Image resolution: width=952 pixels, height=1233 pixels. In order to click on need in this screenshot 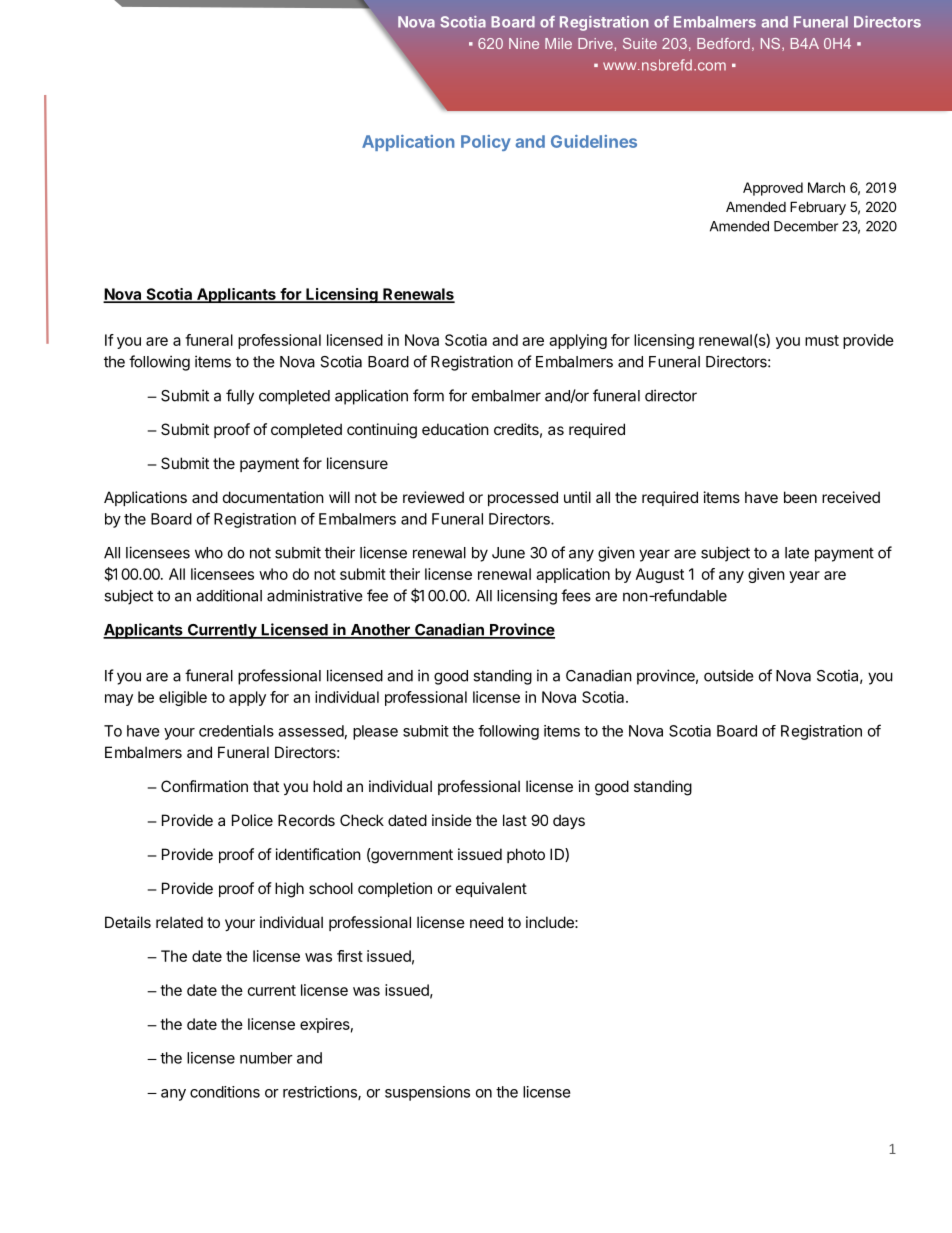, I will do `click(486, 922)`.
